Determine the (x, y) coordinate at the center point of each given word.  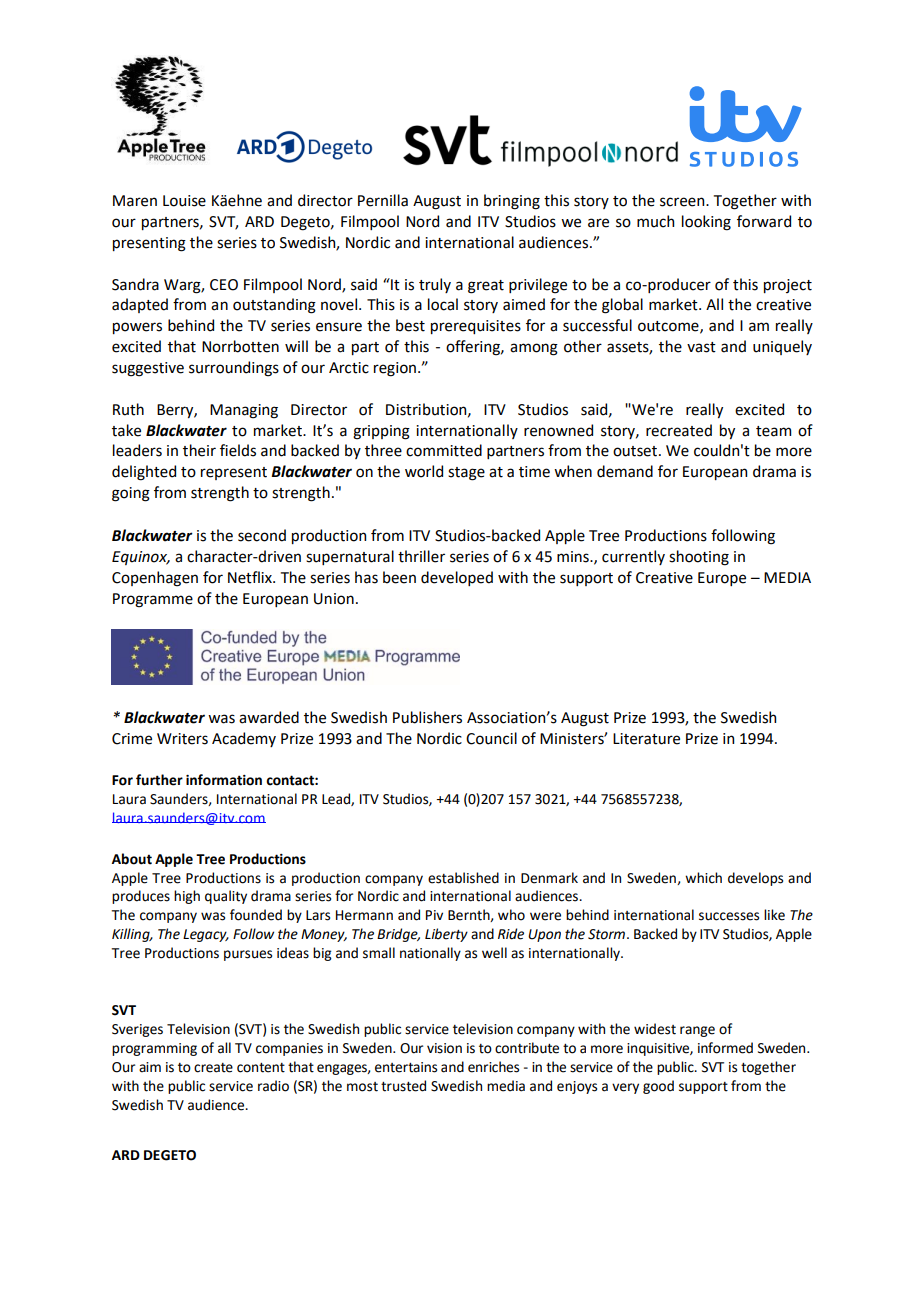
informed (725, 1048)
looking (706, 223)
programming (154, 1049)
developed (457, 578)
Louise (184, 201)
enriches (493, 1067)
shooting (699, 558)
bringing (512, 202)
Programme (153, 600)
